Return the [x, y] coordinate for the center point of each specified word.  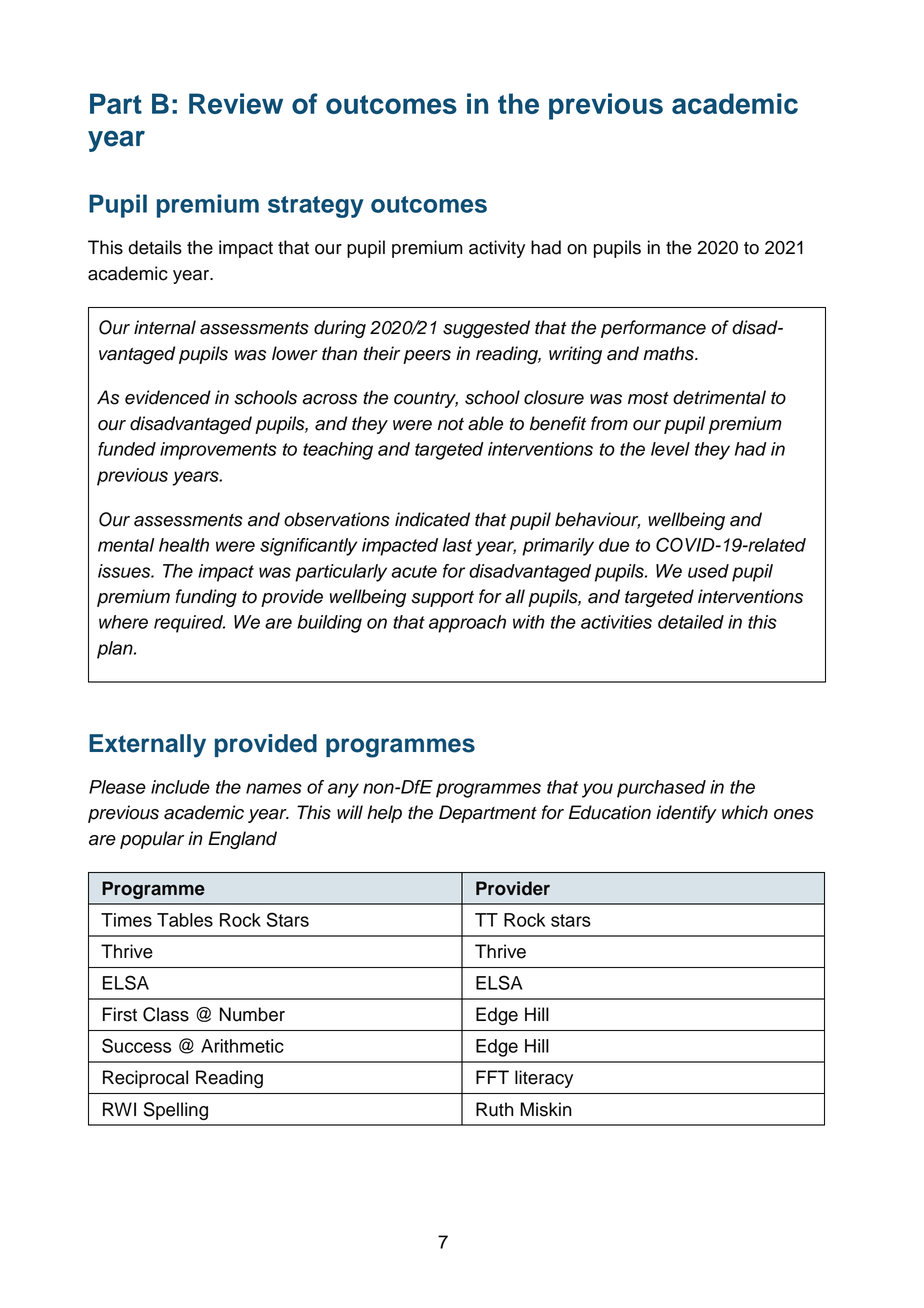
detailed [691, 622]
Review [236, 103]
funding [206, 598]
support [442, 599]
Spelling [176, 1111]
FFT [492, 1077]
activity [497, 249]
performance [653, 329]
